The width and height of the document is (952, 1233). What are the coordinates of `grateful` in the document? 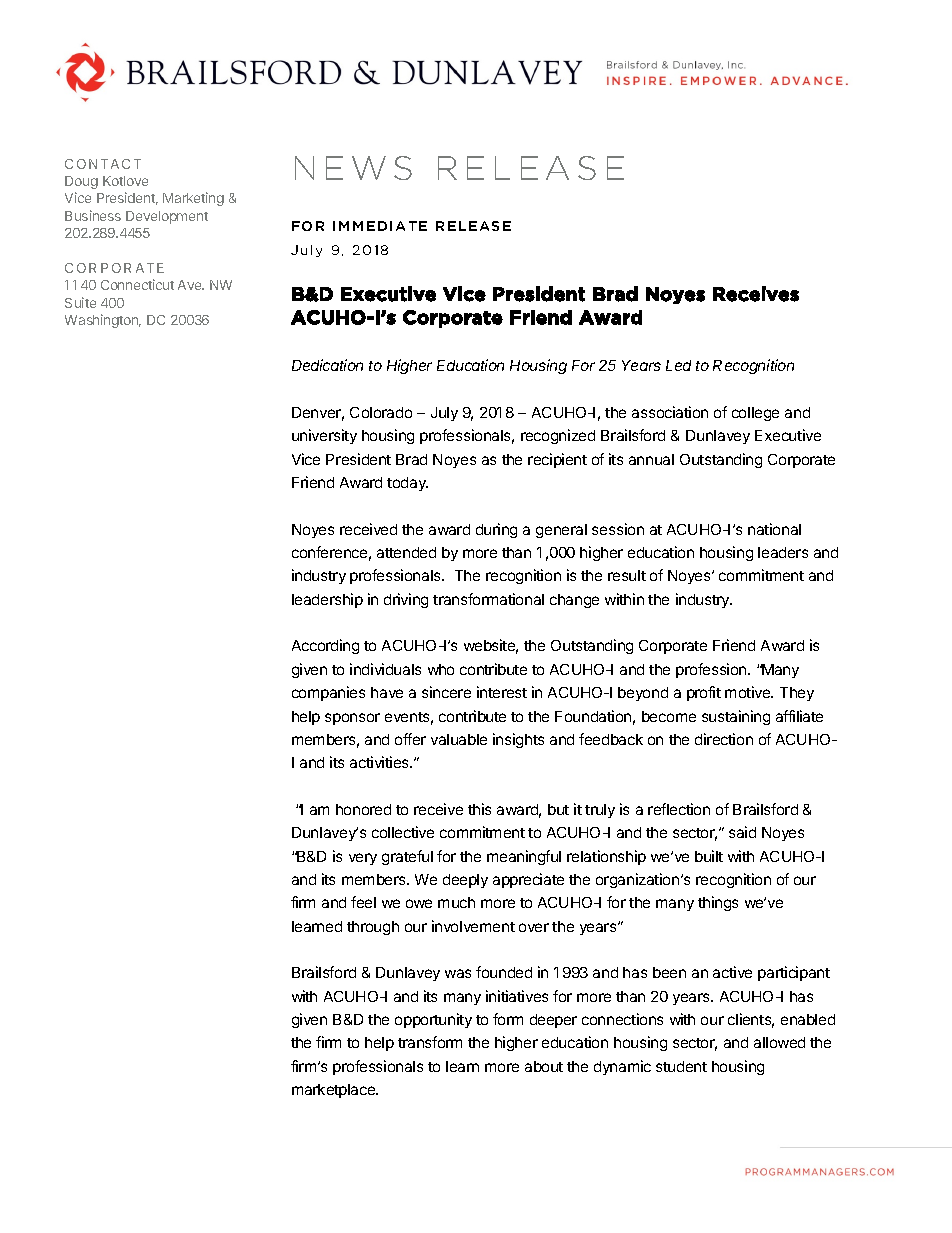 It's located at (407, 857).
